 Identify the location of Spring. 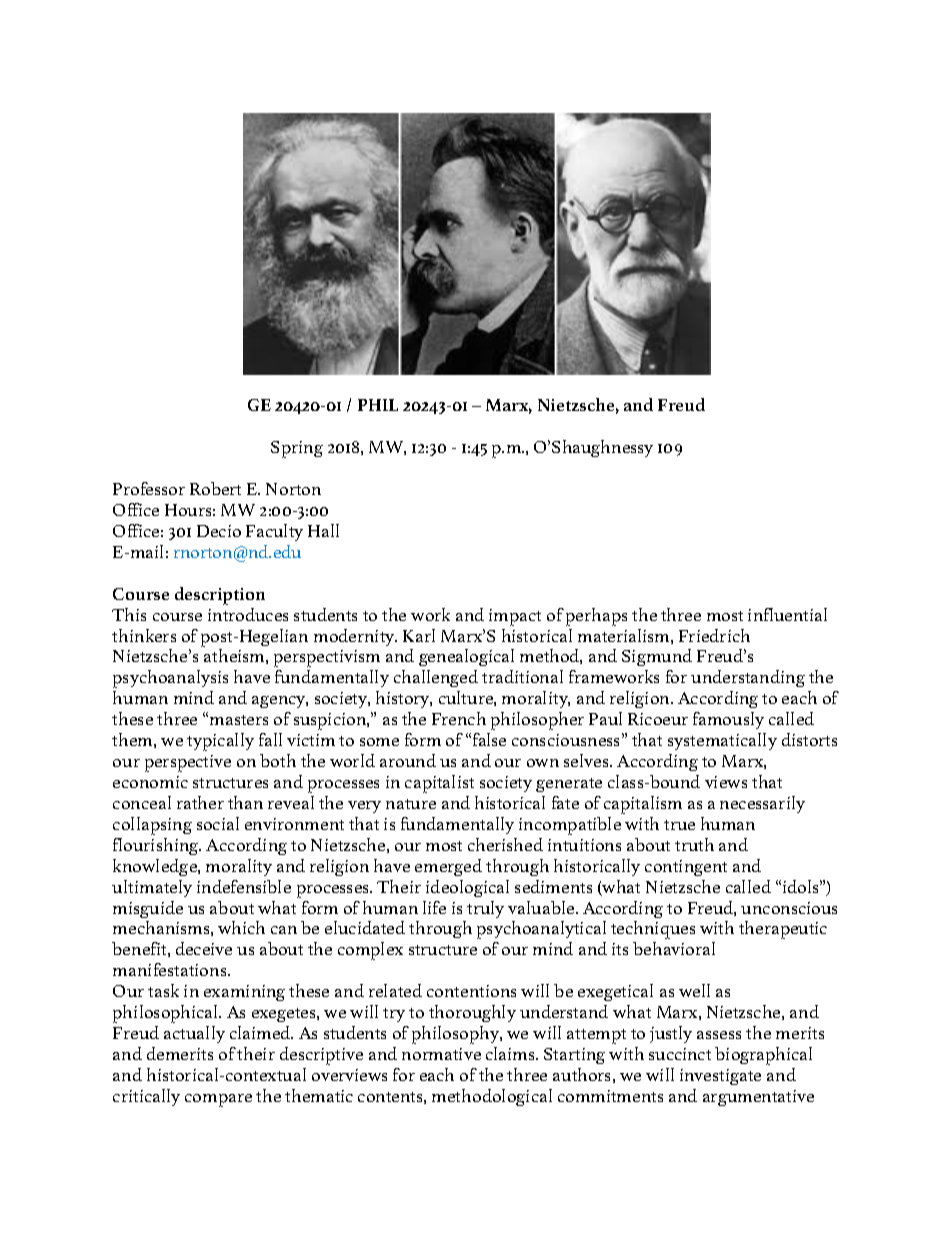
(297, 449).
